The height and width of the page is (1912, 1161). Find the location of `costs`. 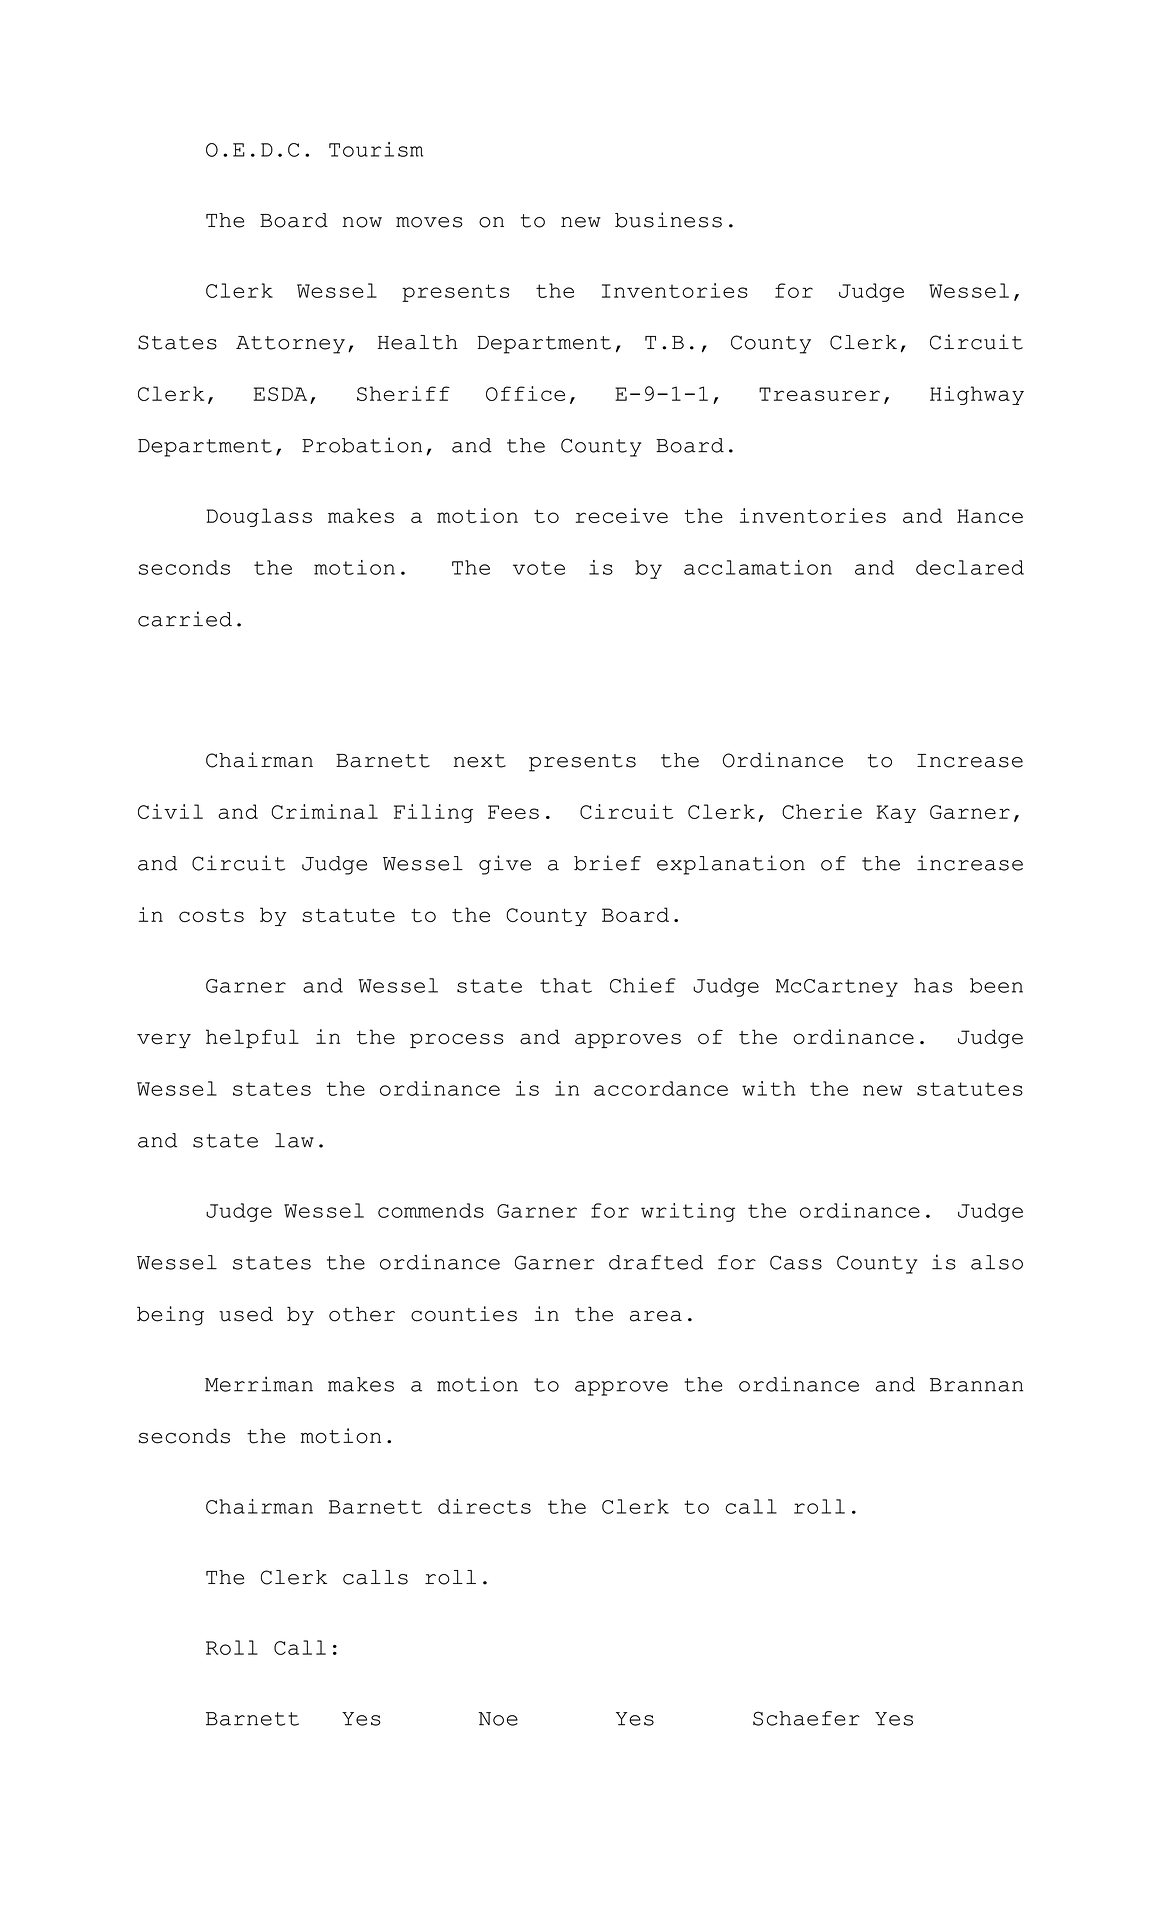

costs is located at coordinates (211, 915).
